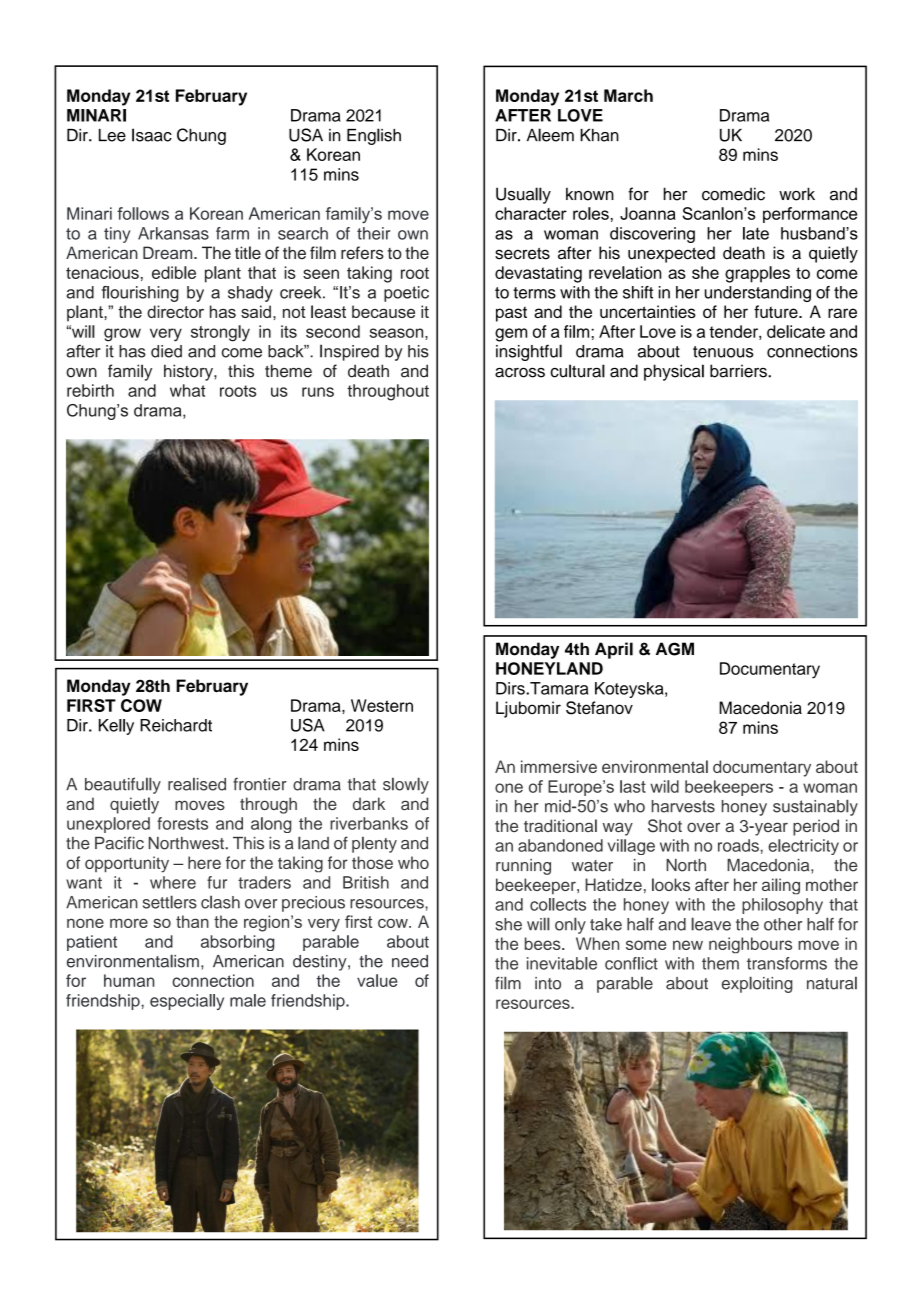 The width and height of the page is (924, 1308). I want to click on human, so click(129, 980).
